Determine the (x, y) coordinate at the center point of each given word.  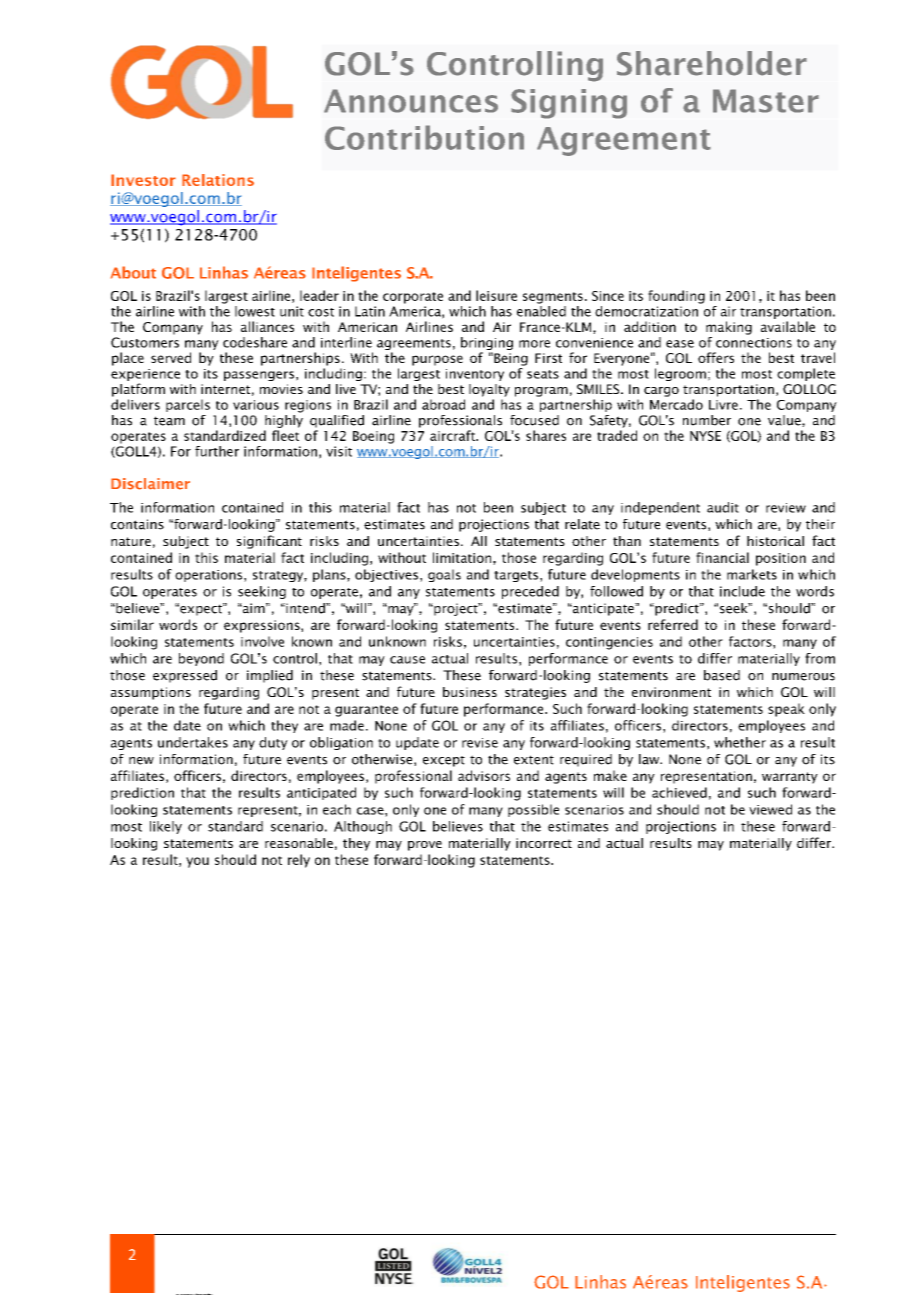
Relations (218, 180)
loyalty (489, 390)
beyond (201, 659)
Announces (411, 101)
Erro (177, 1294)
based (722, 675)
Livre (723, 405)
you (197, 862)
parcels (188, 405)
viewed (770, 809)
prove (425, 846)
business (470, 692)
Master (766, 101)
